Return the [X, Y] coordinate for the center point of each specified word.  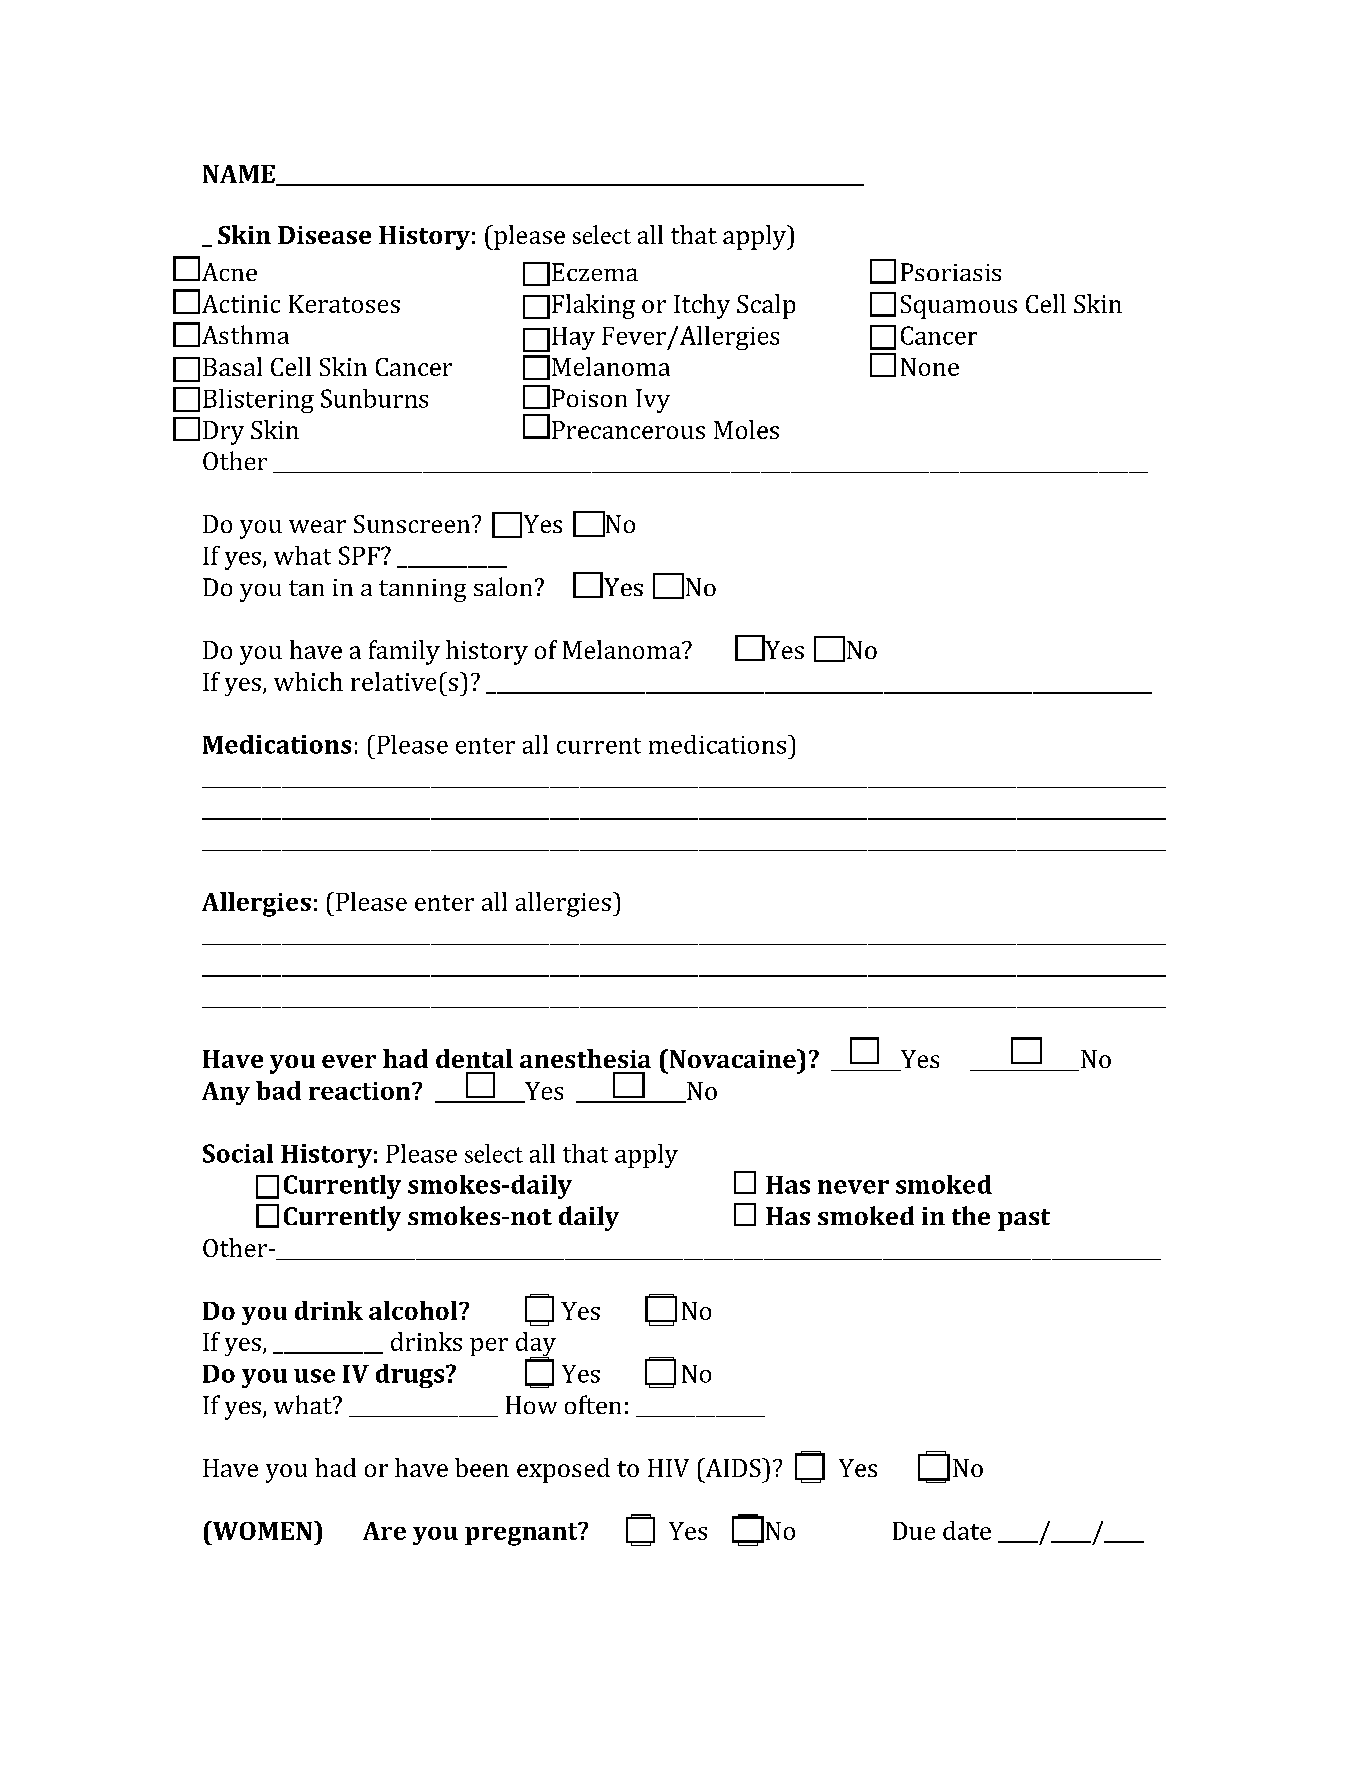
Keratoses [344, 304]
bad [278, 1090]
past [1024, 1220]
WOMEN [262, 1530]
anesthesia [585, 1058]
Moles [746, 429]
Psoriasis [951, 272]
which [308, 681]
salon [503, 586]
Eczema [595, 272]
